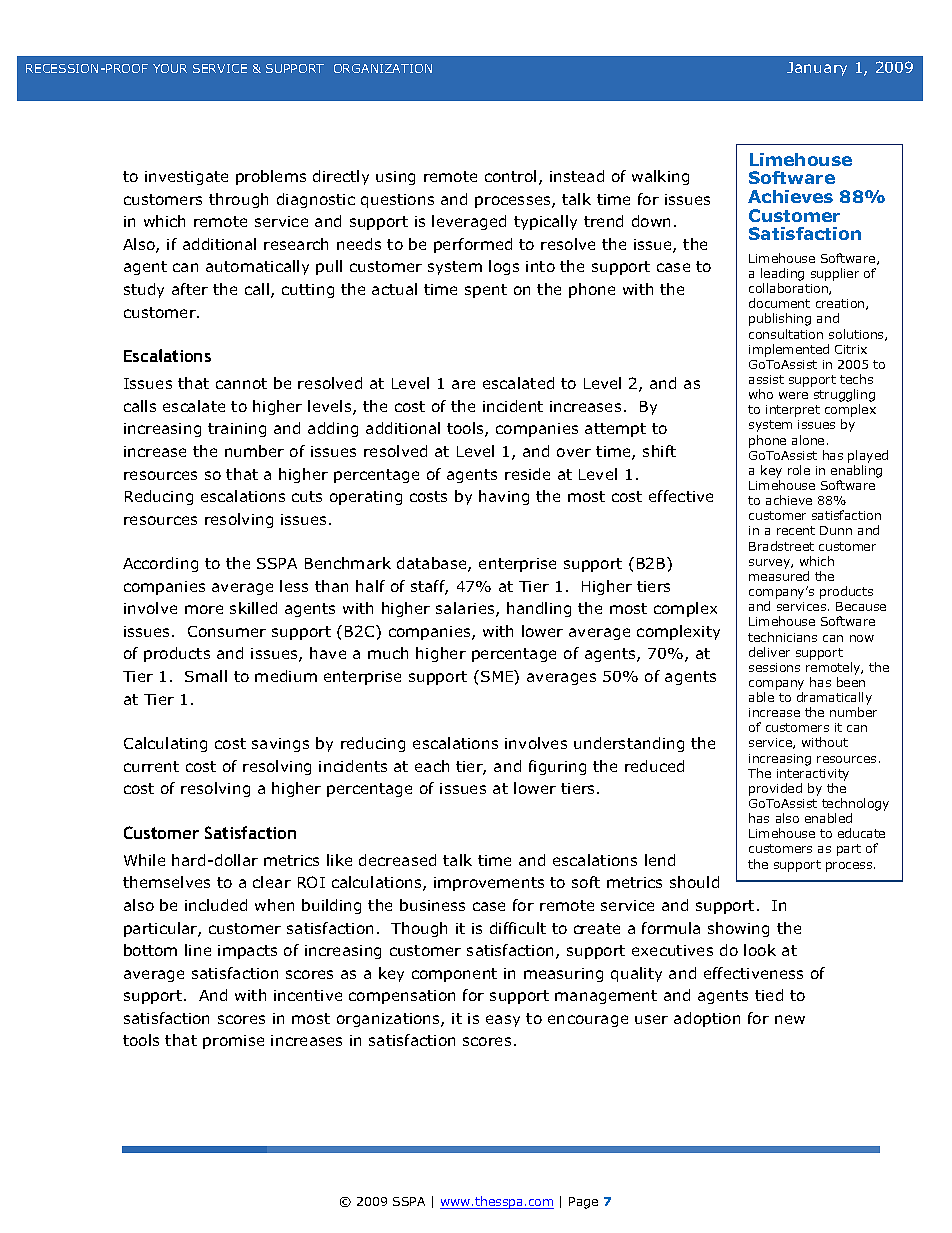  What do you see at coordinates (539, 609) in the page?
I see `handling` at bounding box center [539, 609].
